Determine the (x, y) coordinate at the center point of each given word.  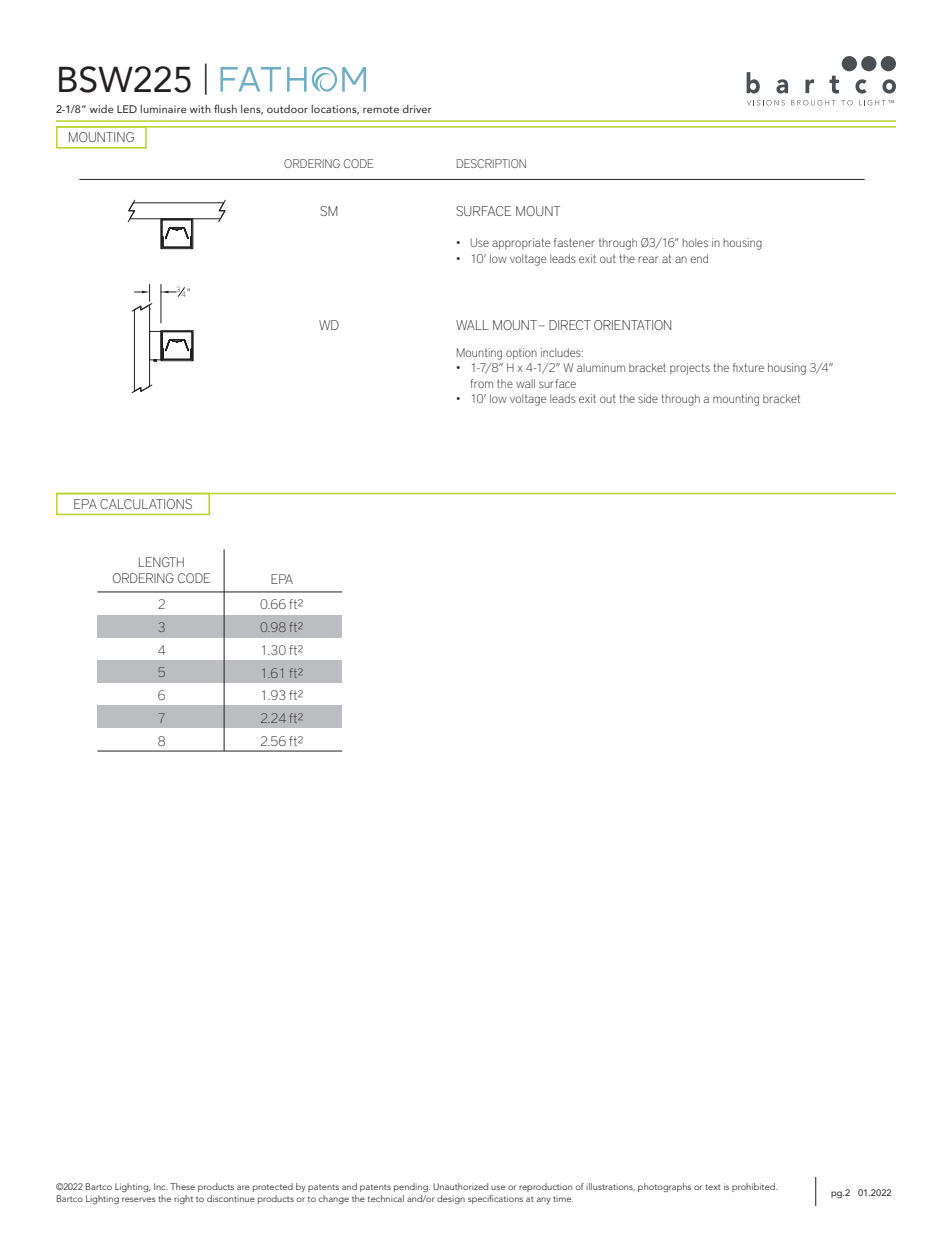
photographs (664, 1187)
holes (695, 242)
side (648, 398)
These (182, 1186)
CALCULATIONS (146, 504)
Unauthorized (460, 1186)
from (482, 383)
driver (417, 109)
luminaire (163, 109)
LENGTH (161, 562)
